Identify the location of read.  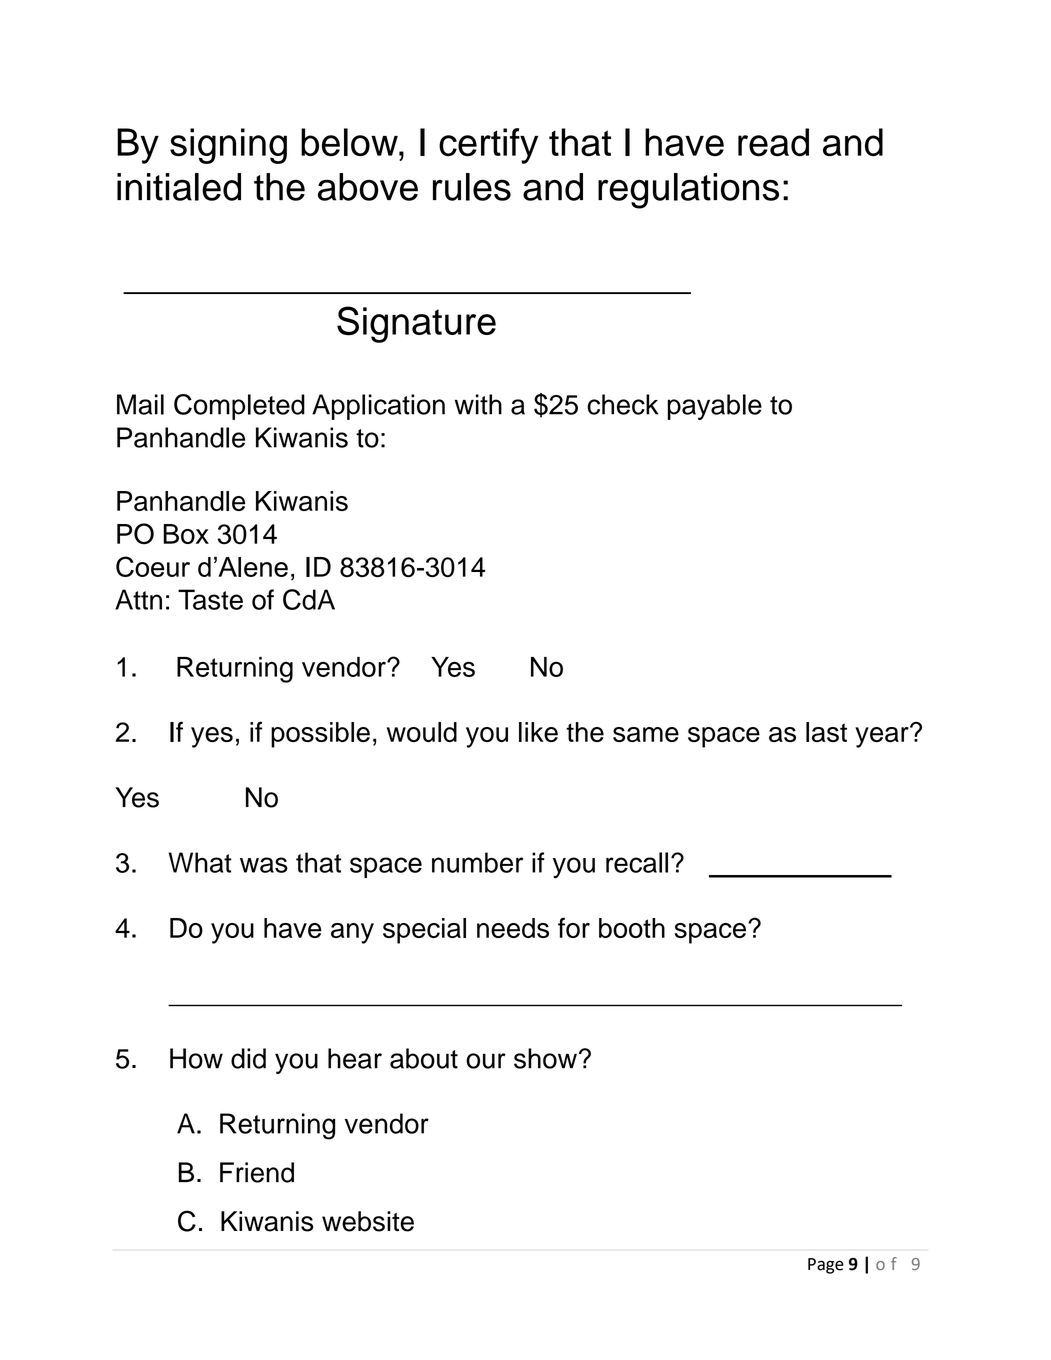
(773, 142).
